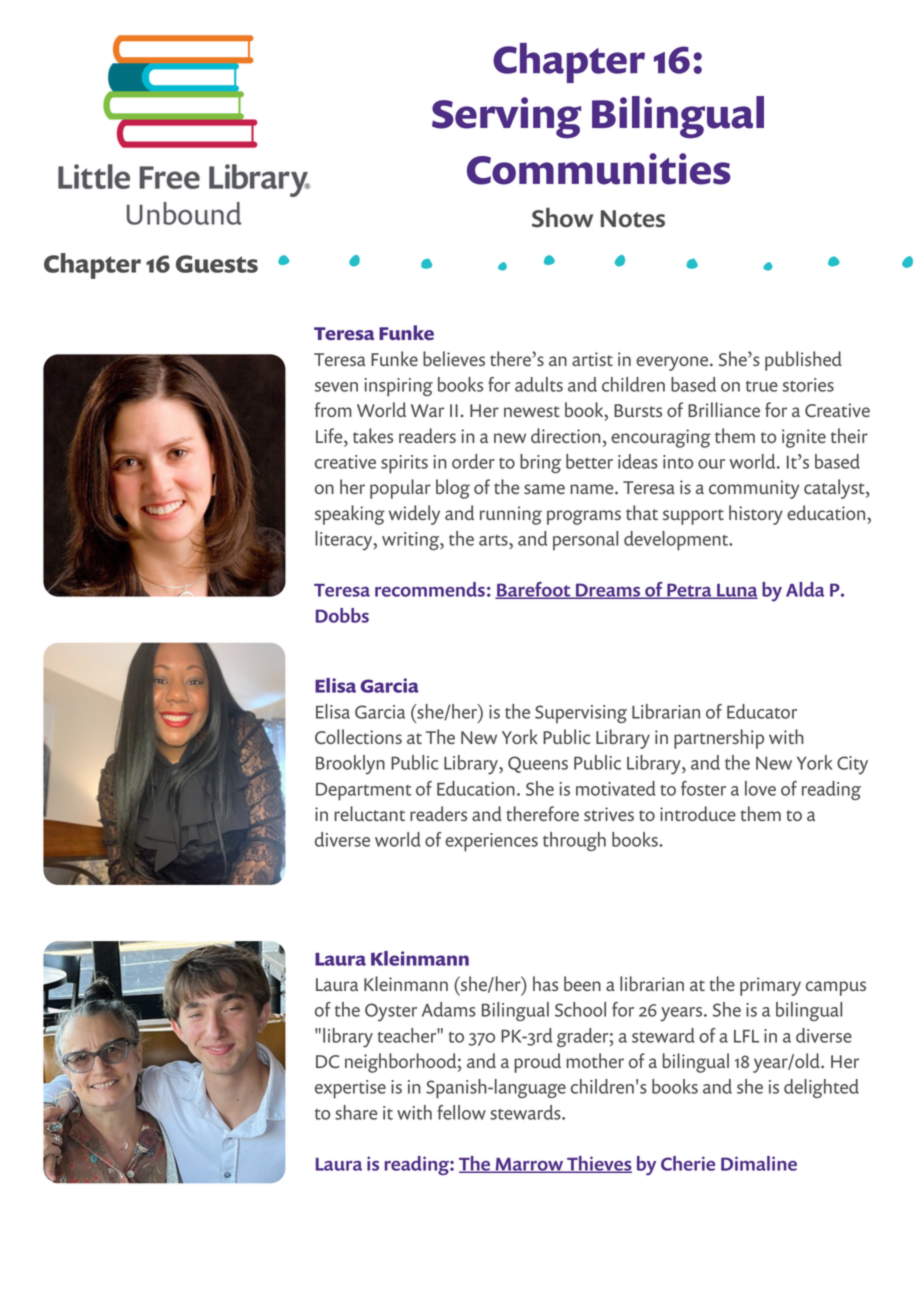 This document has width=924, height=1308. I want to click on Life, so click(330, 435).
